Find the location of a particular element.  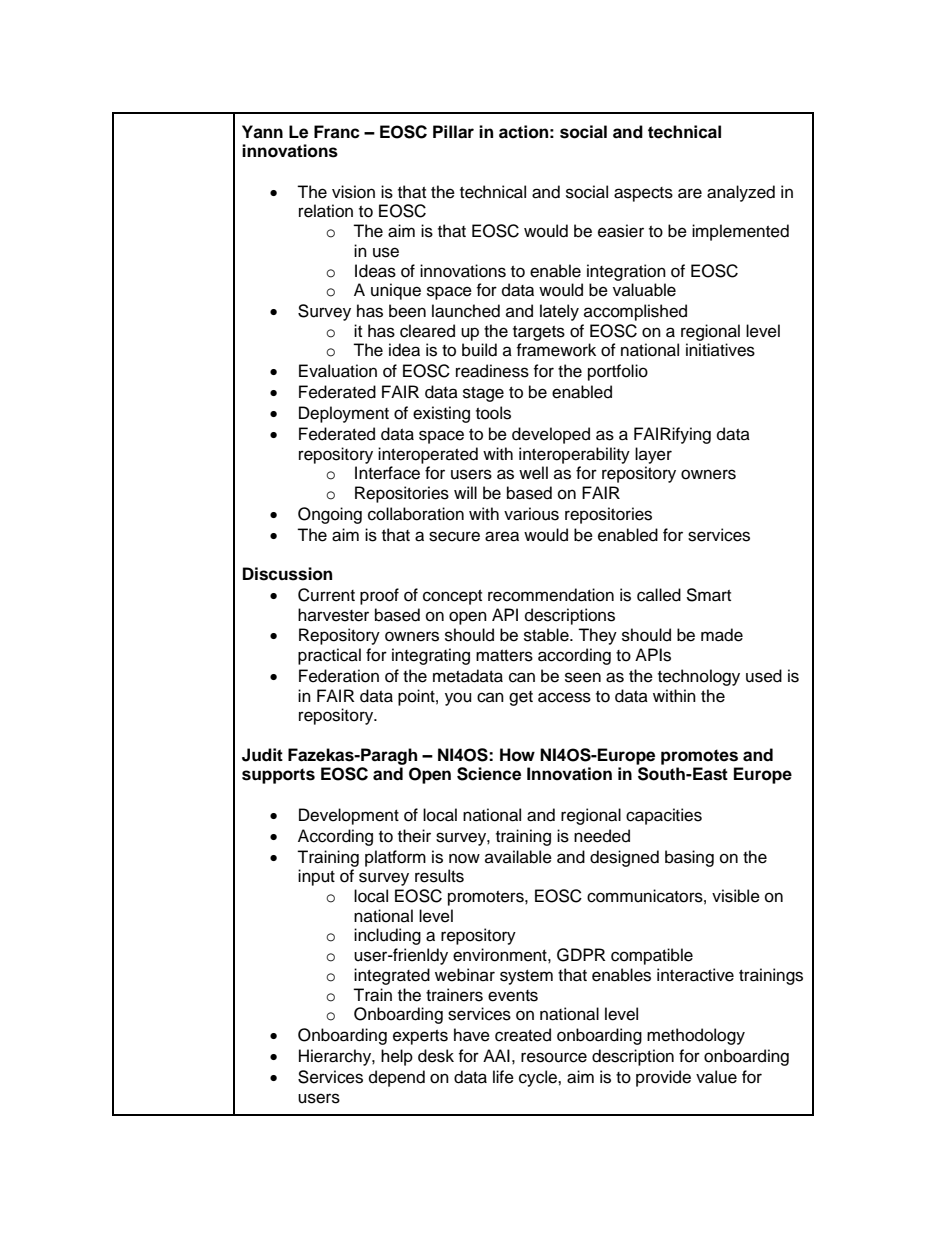

methodology is located at coordinates (696, 1036).
